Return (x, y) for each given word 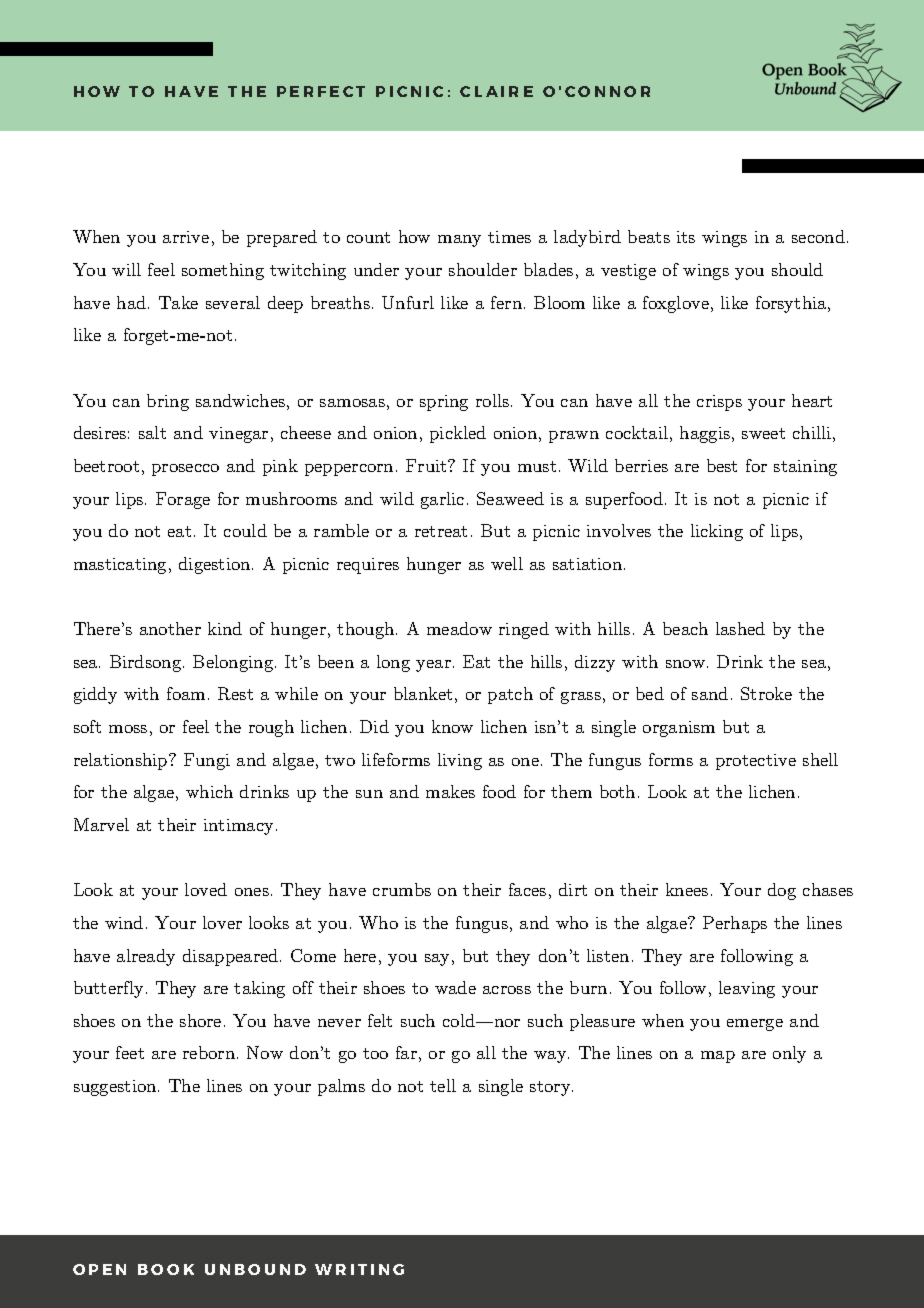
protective (756, 762)
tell (443, 1085)
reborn (209, 1052)
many (459, 241)
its (686, 237)
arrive (186, 237)
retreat (441, 531)
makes (450, 791)
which (209, 791)
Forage (183, 500)
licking (717, 532)
